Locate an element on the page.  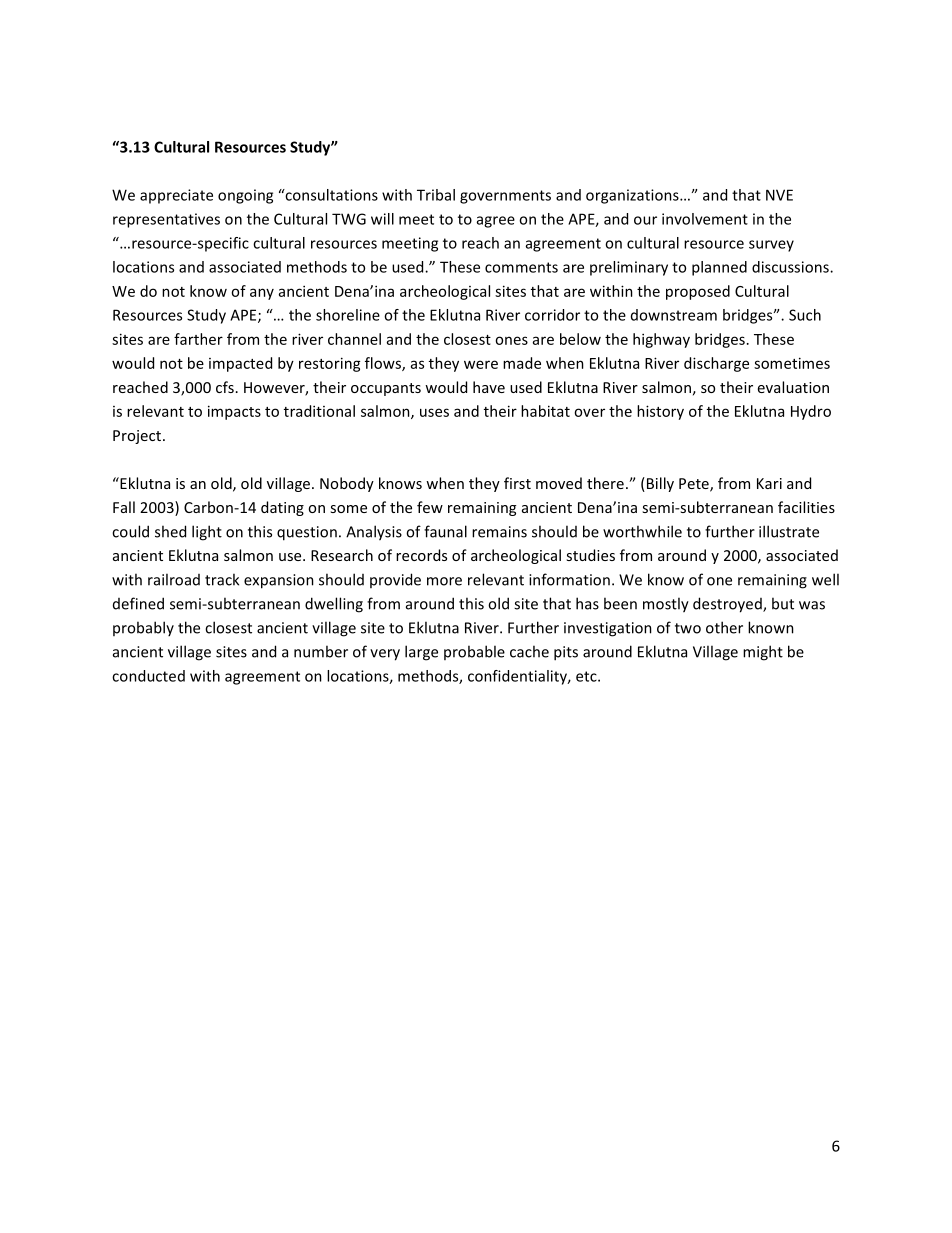
might is located at coordinates (763, 653).
